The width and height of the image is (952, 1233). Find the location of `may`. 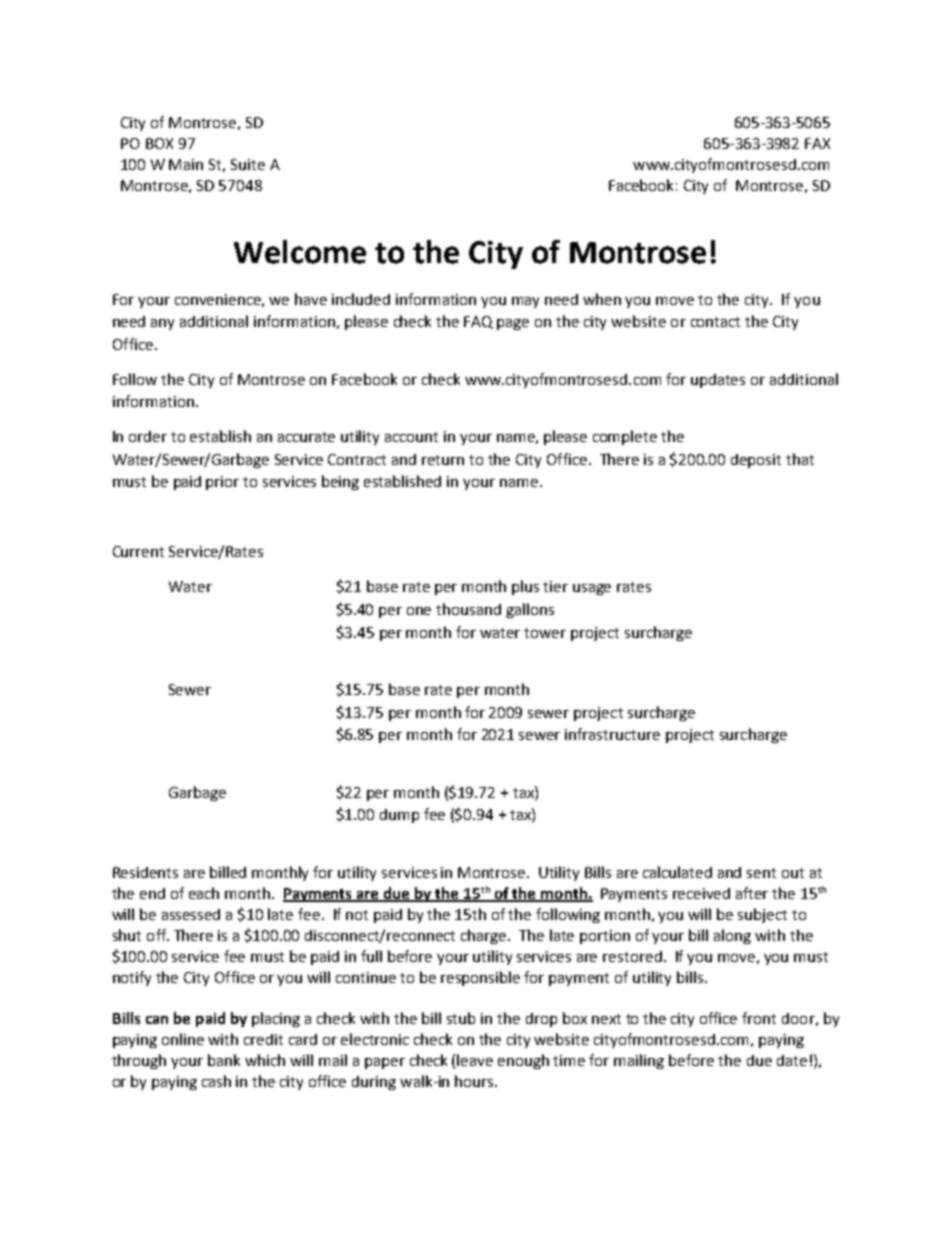

may is located at coordinates (525, 302).
